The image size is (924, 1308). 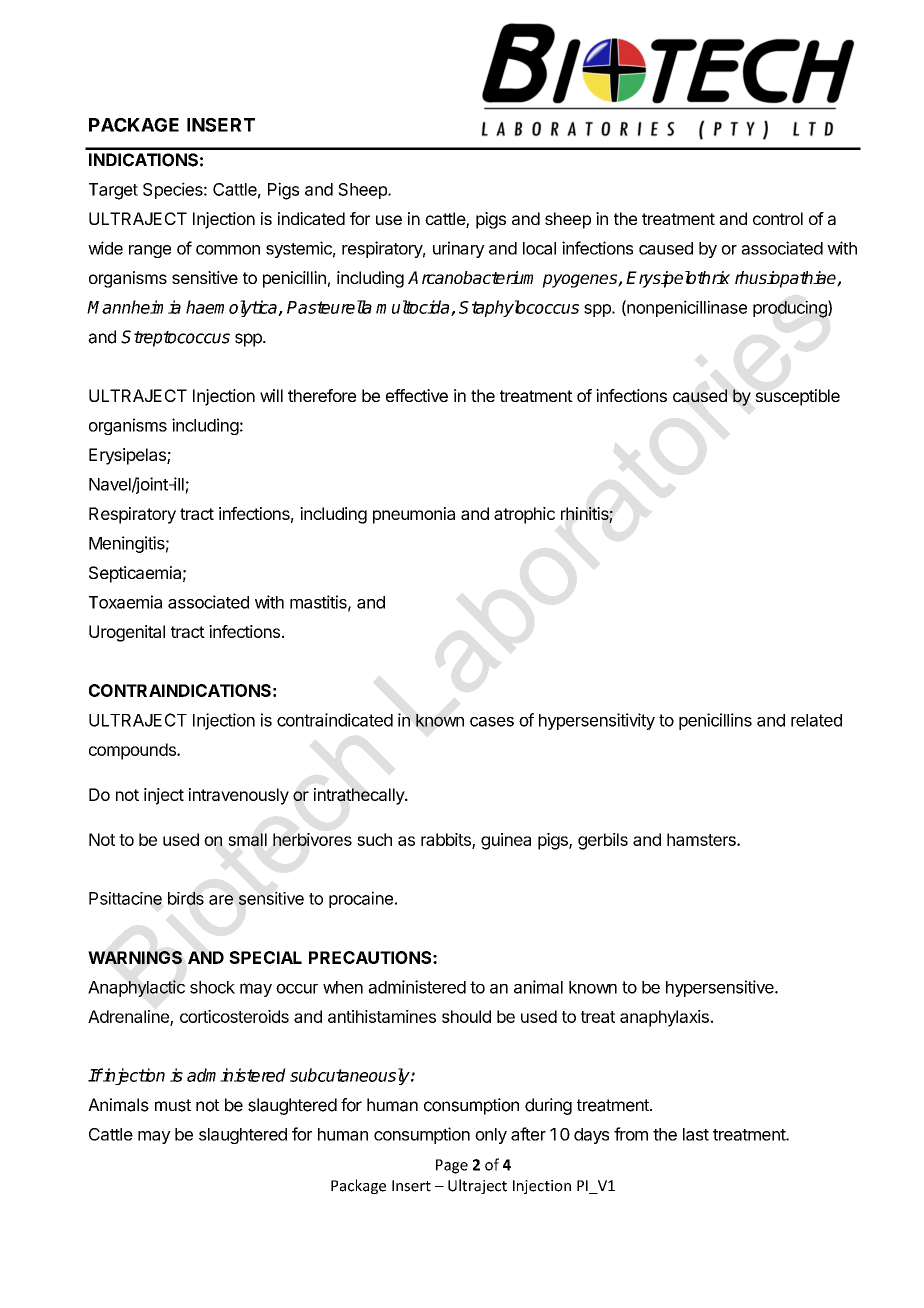 I want to click on must, so click(x=173, y=1105).
